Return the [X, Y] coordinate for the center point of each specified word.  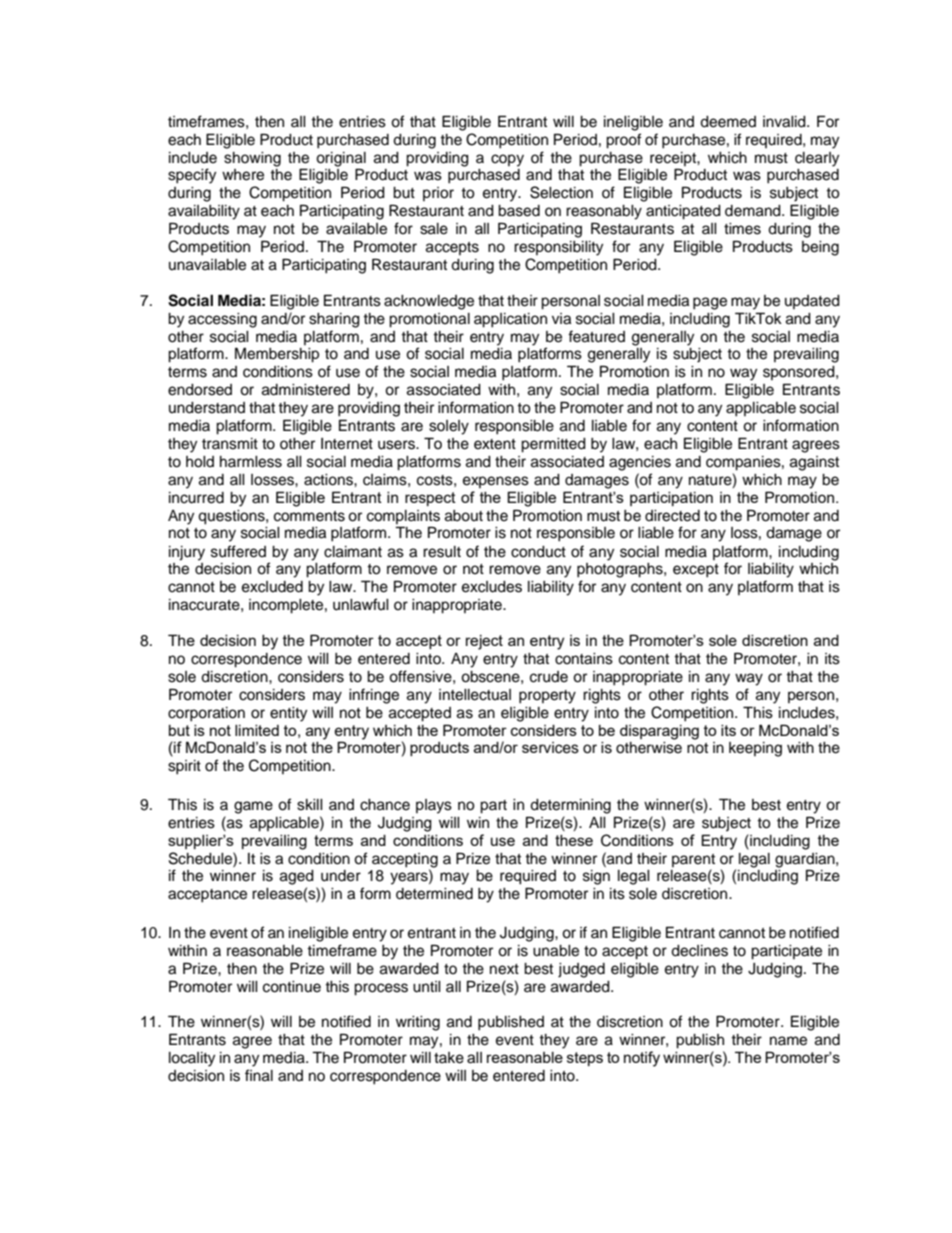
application [510, 320]
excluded [272, 587]
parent [693, 860]
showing [252, 159]
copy [507, 160]
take [449, 1058]
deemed [728, 122]
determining [570, 806]
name [788, 1041]
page [710, 303]
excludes [492, 587]
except [696, 571]
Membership [277, 355]
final [259, 1075]
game [253, 807]
